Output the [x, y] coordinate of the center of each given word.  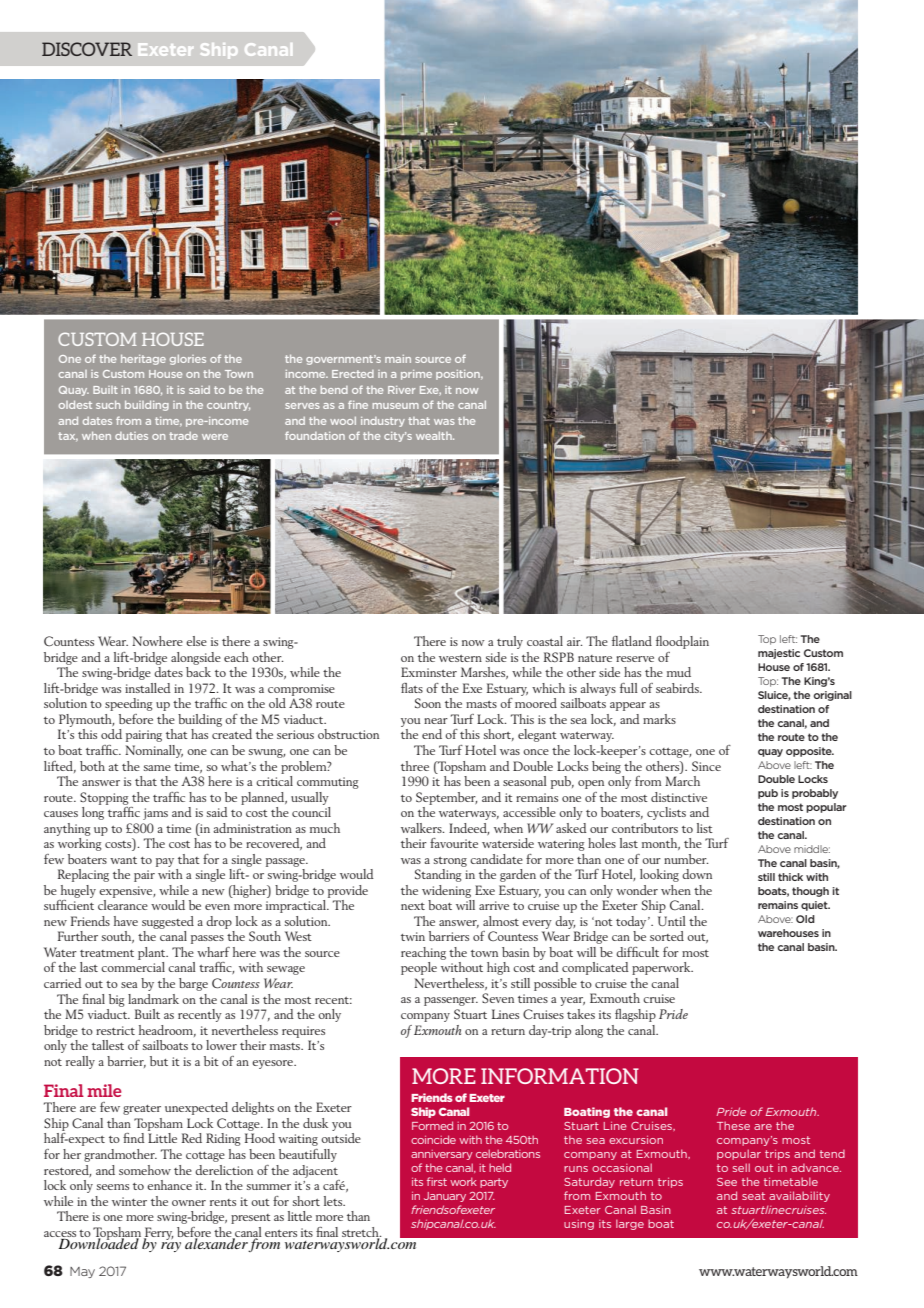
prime [416, 375]
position [459, 375]
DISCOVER [87, 49]
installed [148, 688]
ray [171, 1247]
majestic [779, 654]
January [445, 1197]
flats [412, 688]
